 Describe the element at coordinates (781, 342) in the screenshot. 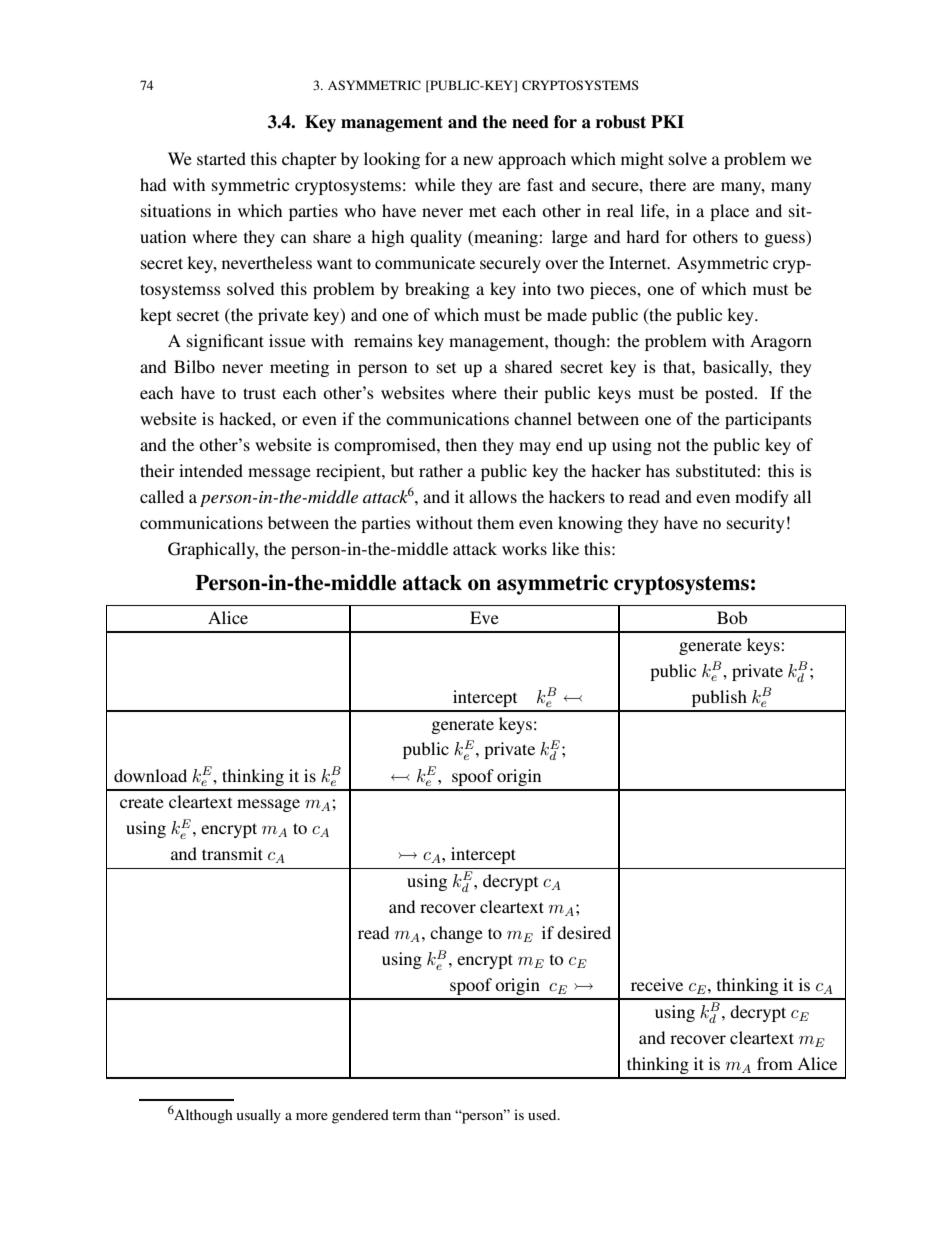

I see `Aragorn` at that location.
